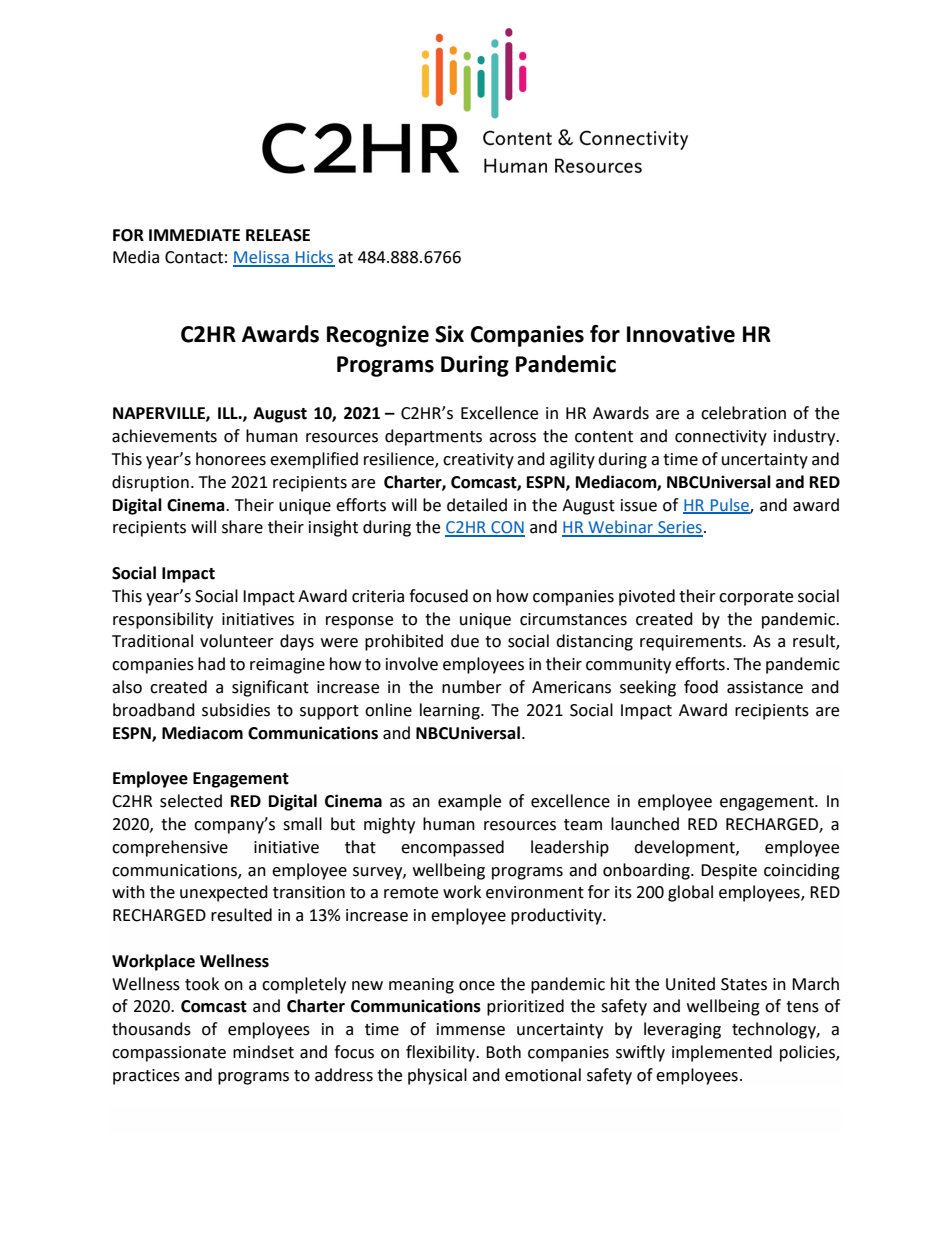 This page has width=952, height=1233. I want to click on compassionate, so click(169, 1054).
